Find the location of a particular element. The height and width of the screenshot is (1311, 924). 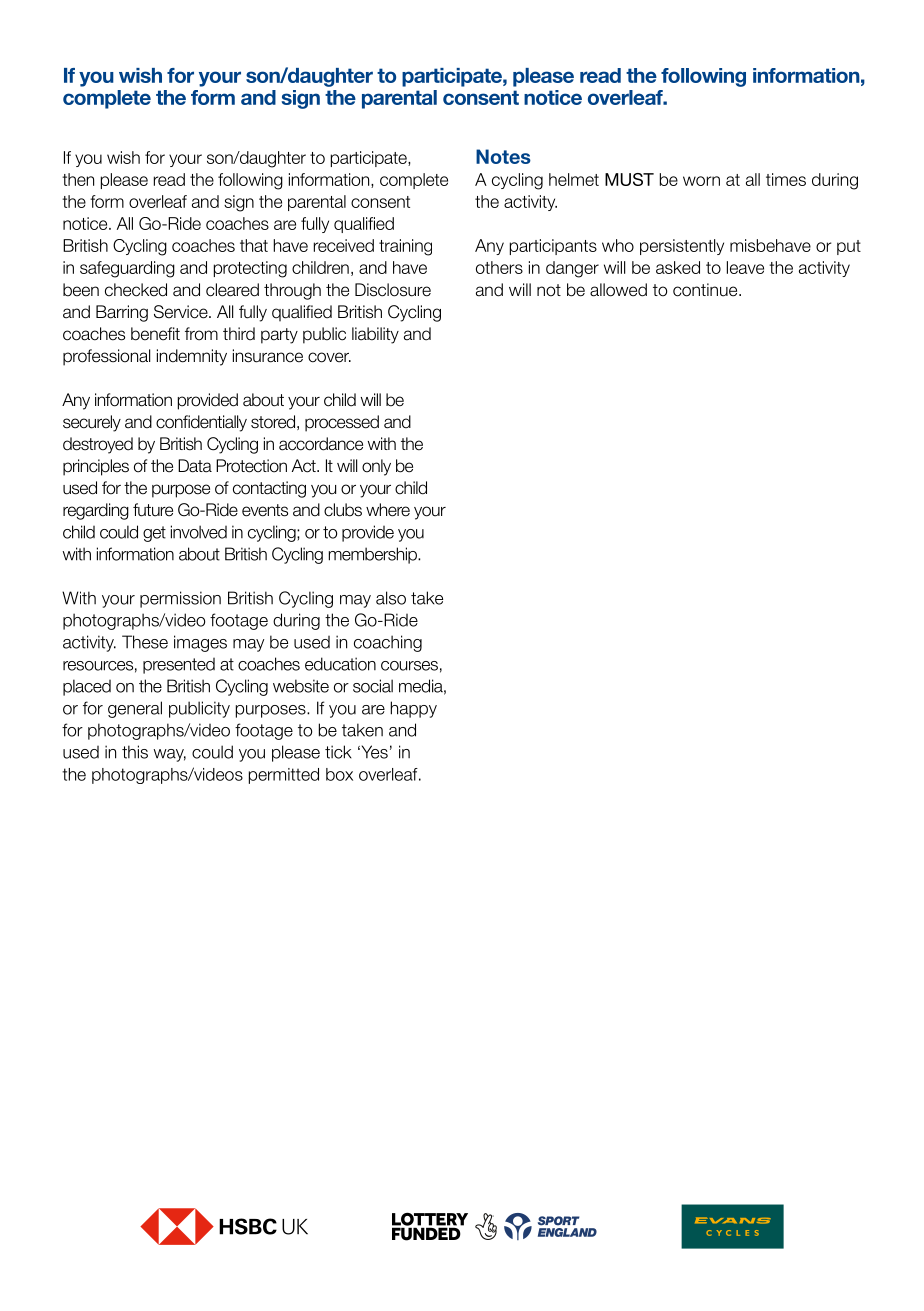

indemnity is located at coordinates (192, 357).
